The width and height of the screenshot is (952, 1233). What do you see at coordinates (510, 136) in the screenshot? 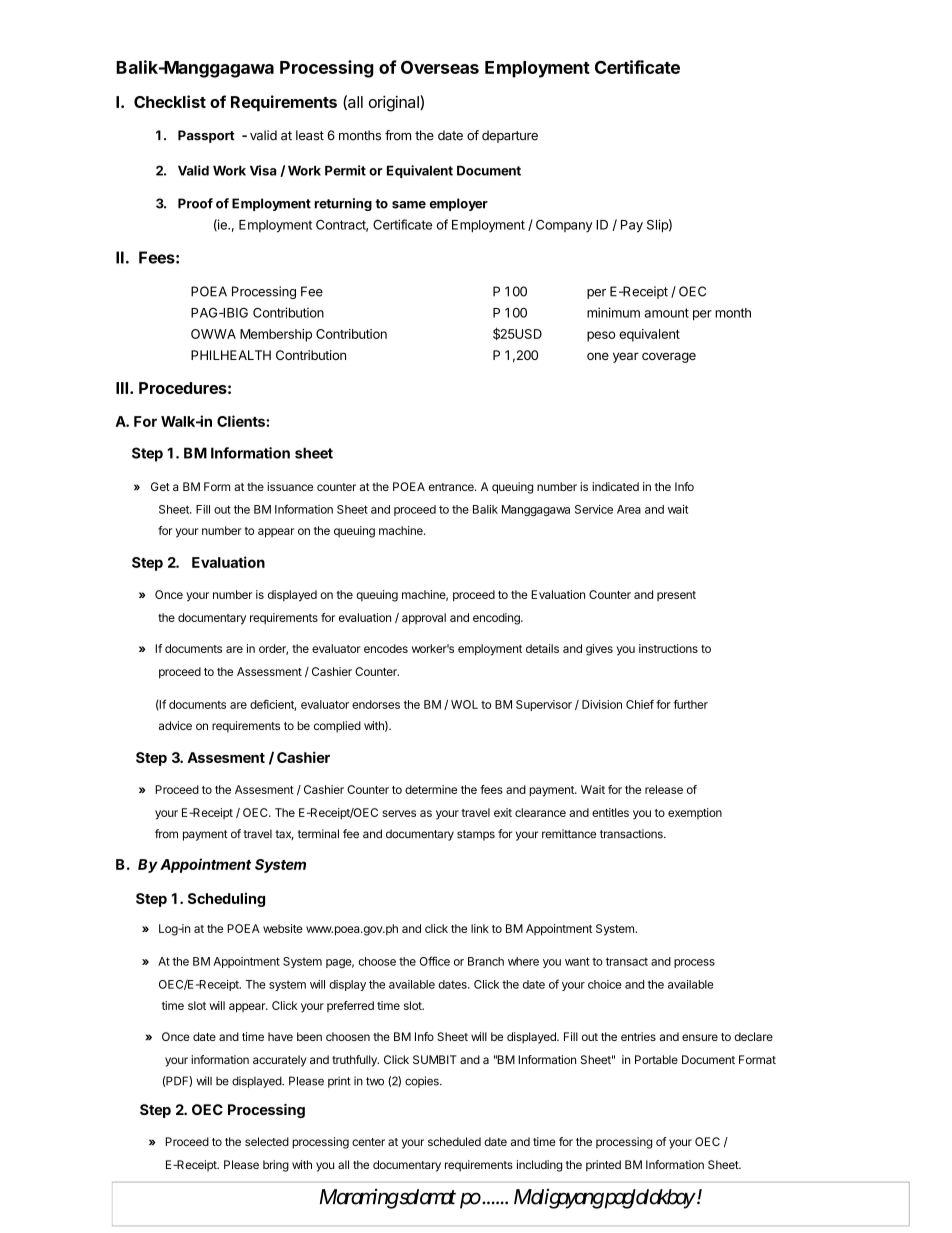
I see `departure` at bounding box center [510, 136].
